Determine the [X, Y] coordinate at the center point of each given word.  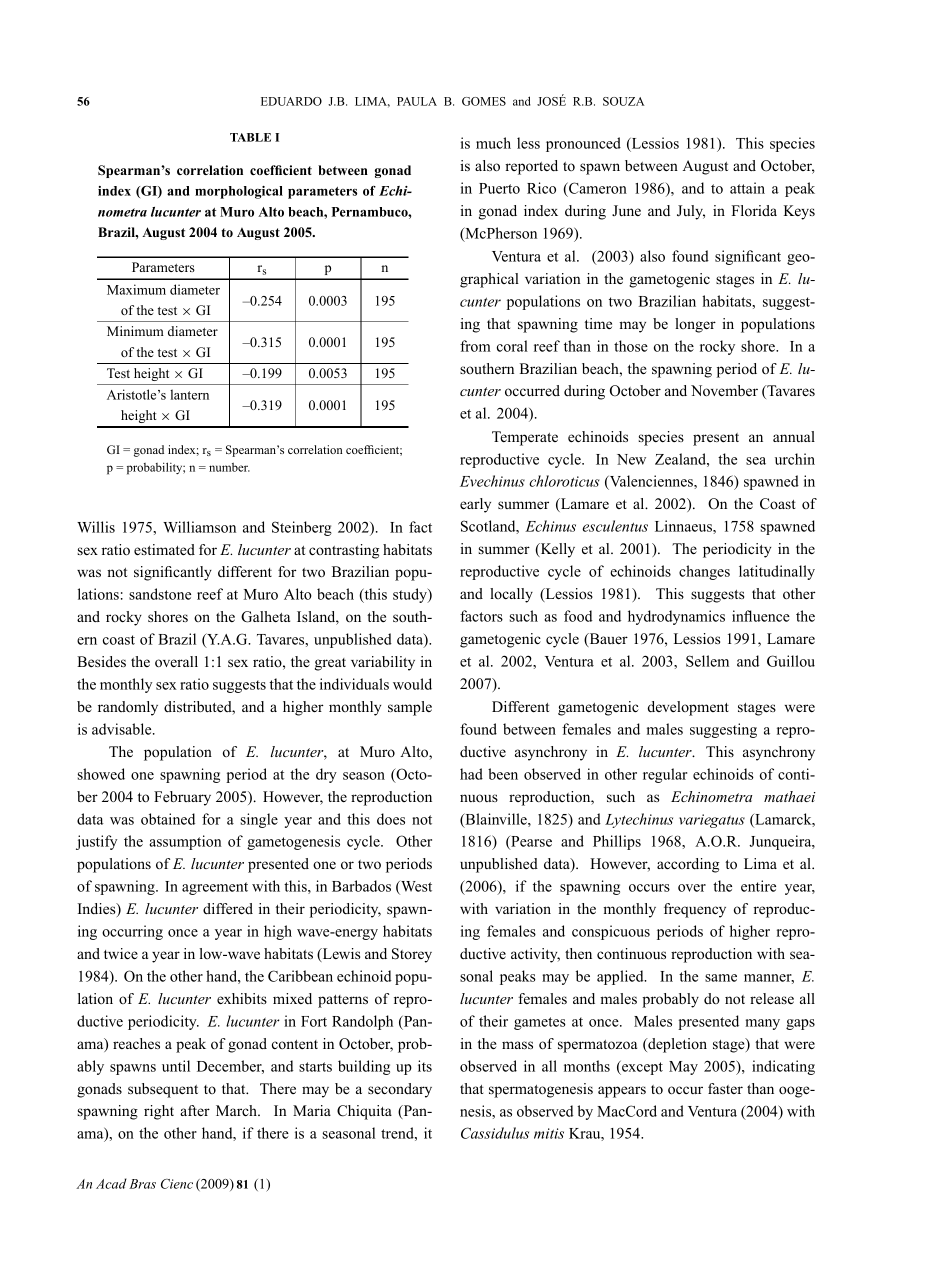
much [493, 143]
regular [665, 775]
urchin [795, 459]
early [475, 505]
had [471, 774]
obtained [168, 819]
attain [747, 188]
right [159, 1112]
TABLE [250, 137]
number [229, 467]
